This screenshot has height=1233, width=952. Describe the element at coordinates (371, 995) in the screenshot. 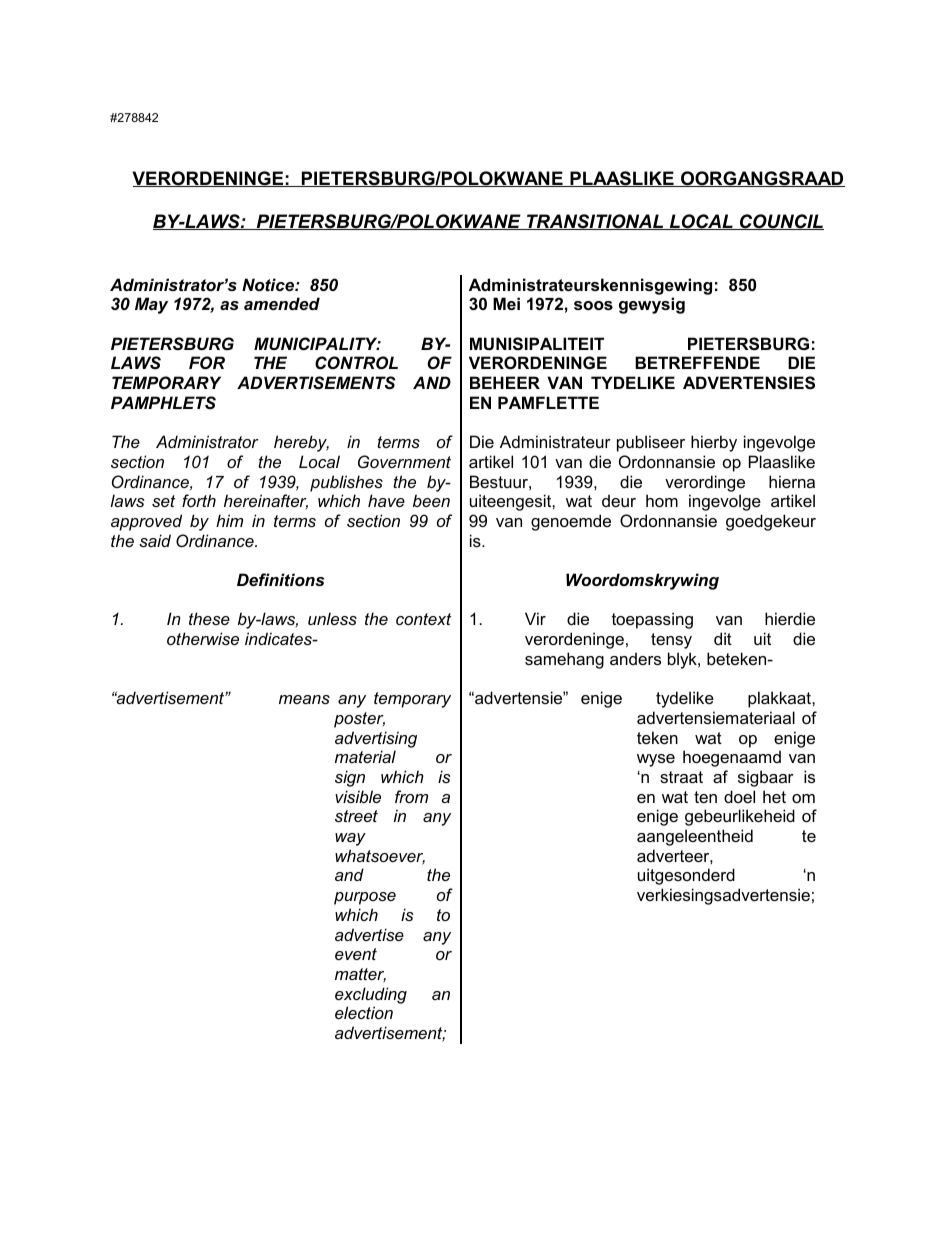

I see `excluding` at that location.
